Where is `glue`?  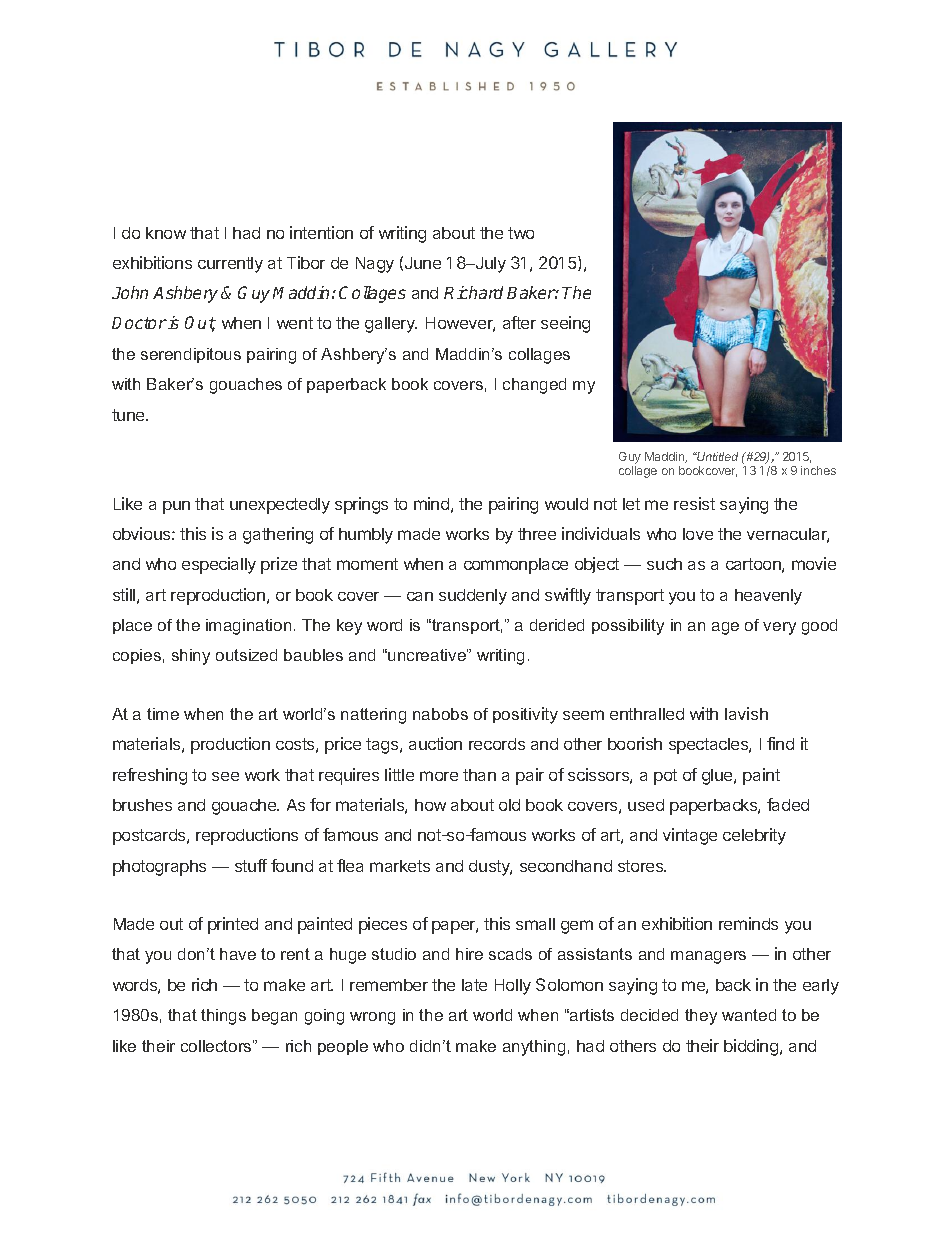 glue is located at coordinates (718, 777).
